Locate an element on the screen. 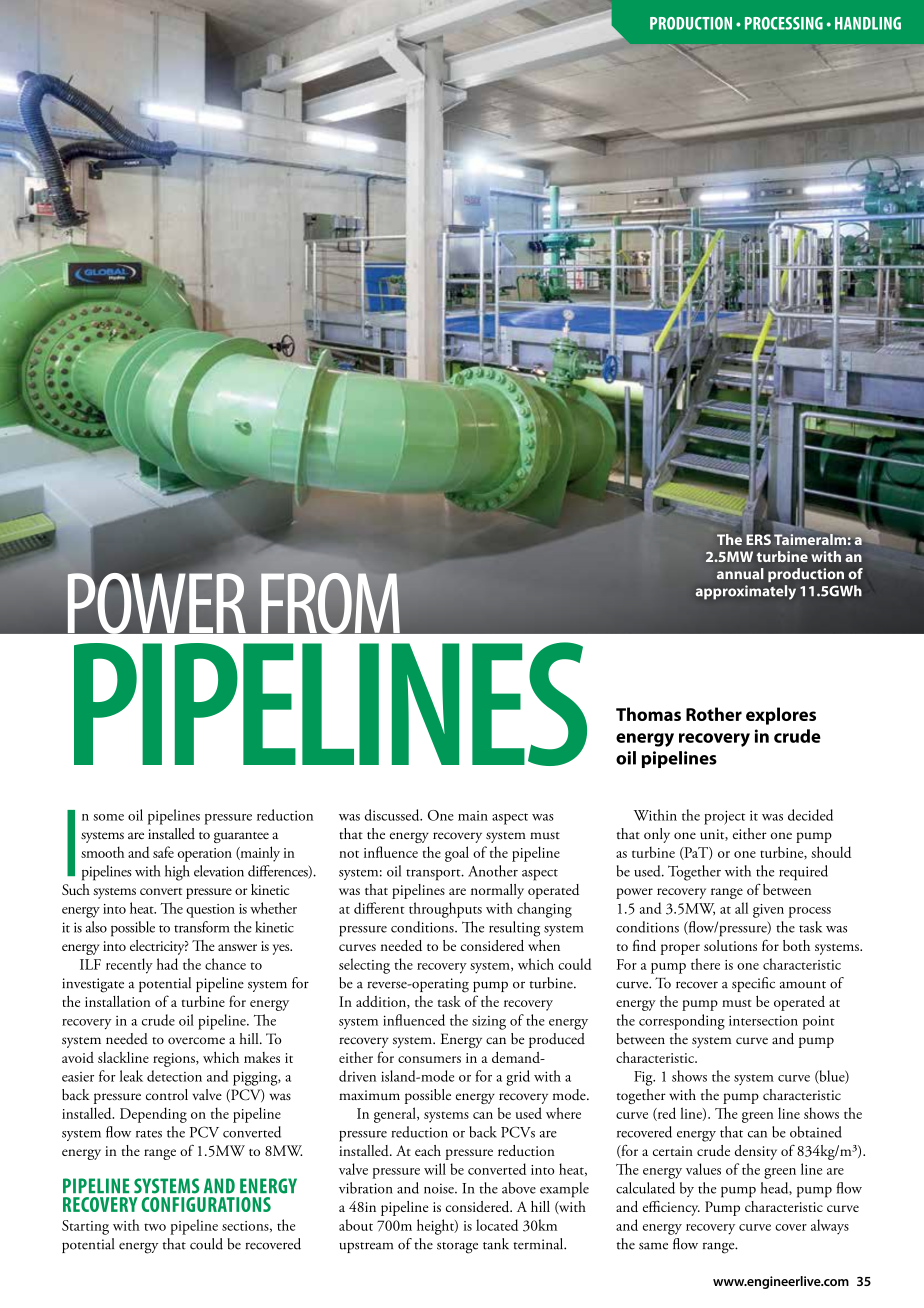  decided is located at coordinates (810, 815).
